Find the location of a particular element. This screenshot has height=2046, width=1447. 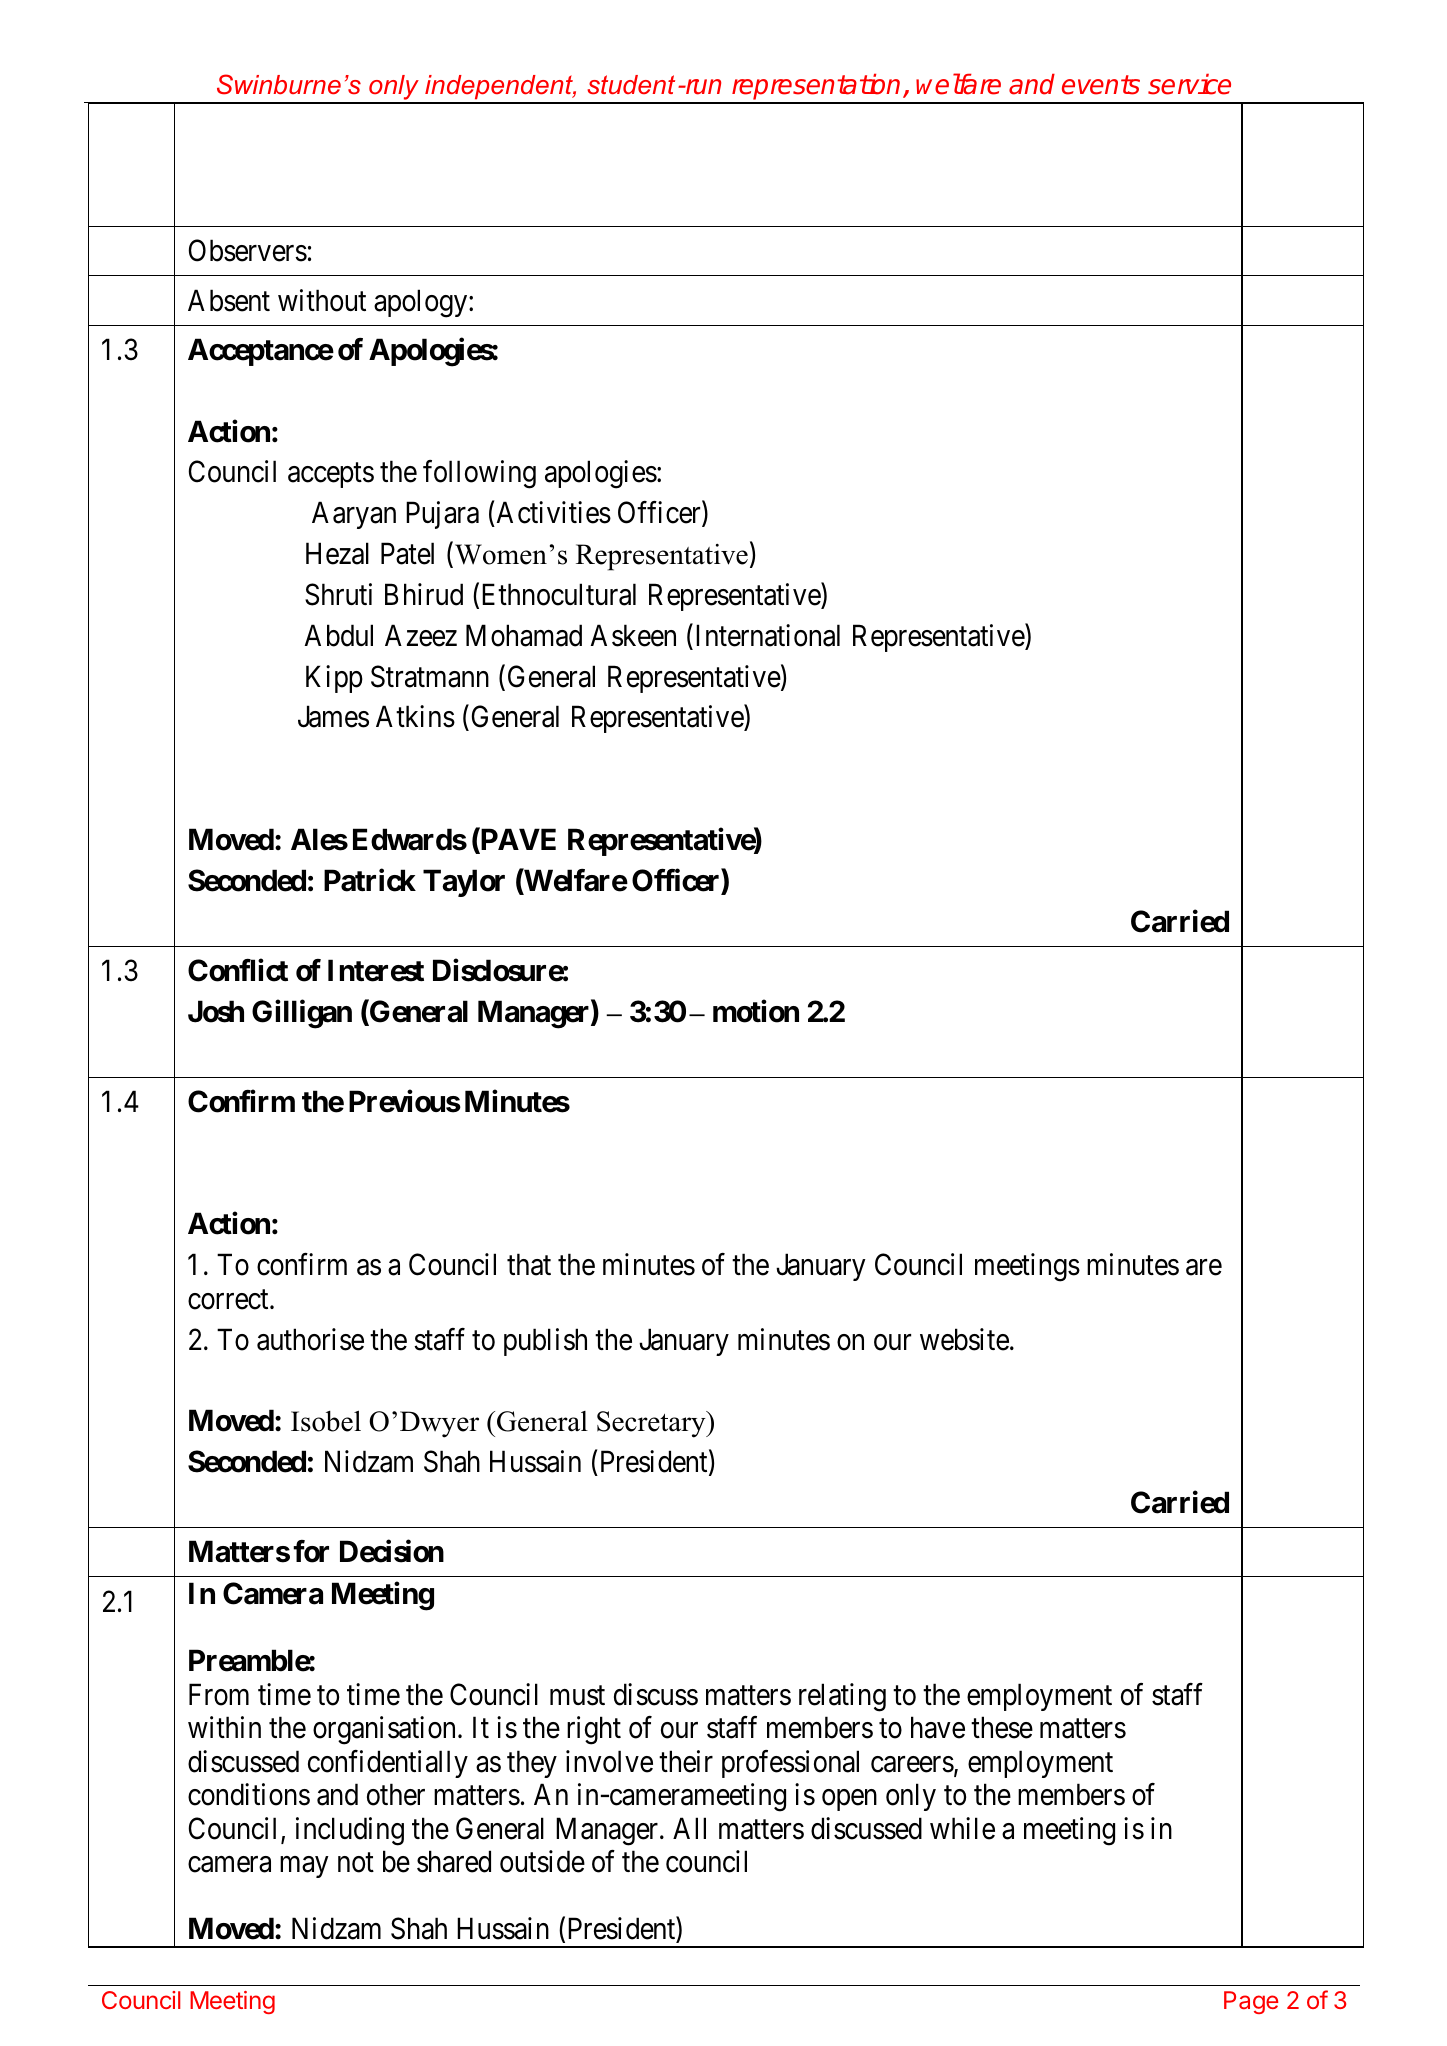

motion is located at coordinates (756, 1011).
